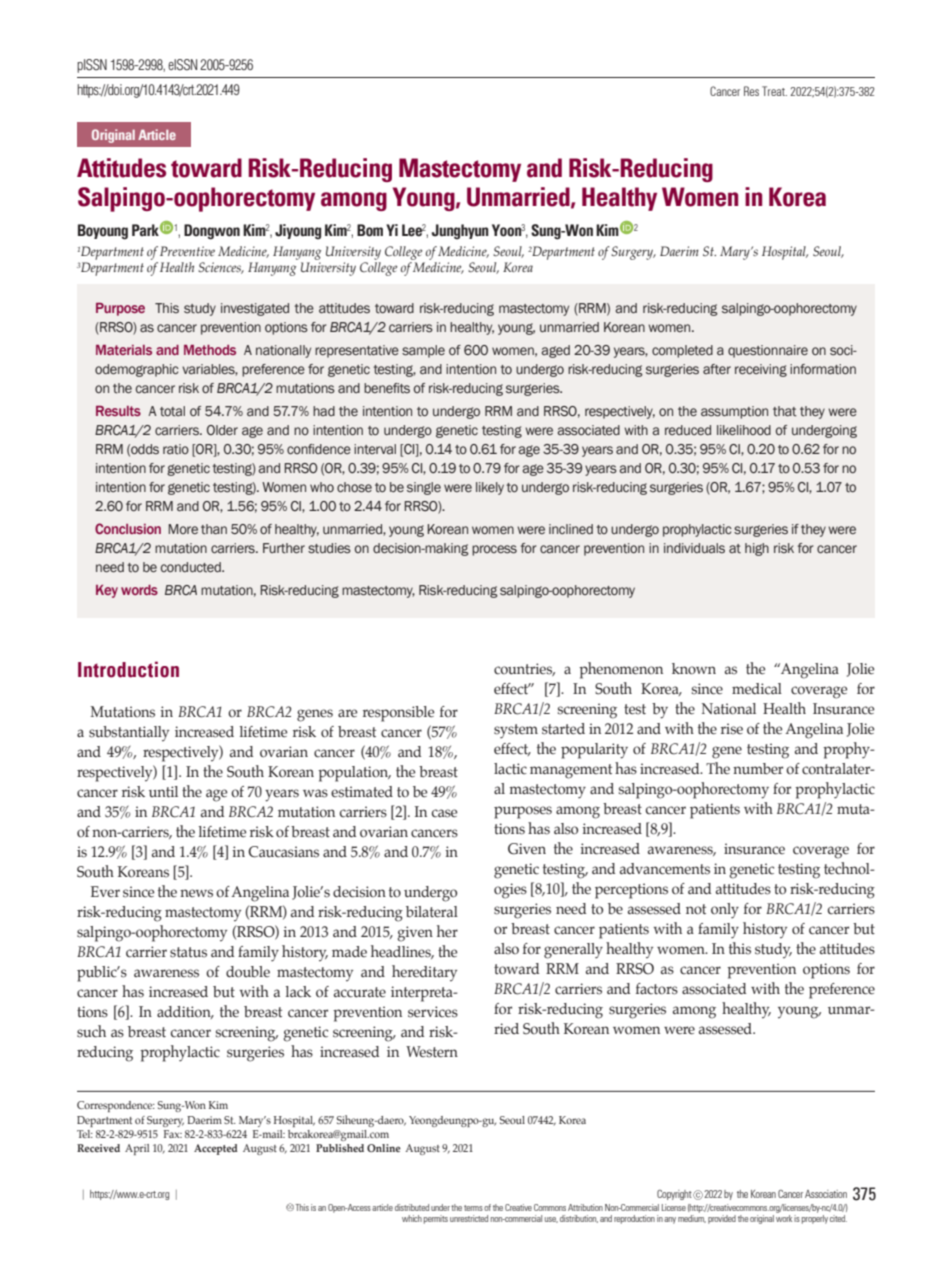 The image size is (952, 1270). Describe the element at coordinates (432, 912) in the document. I see `bilateral` at that location.
